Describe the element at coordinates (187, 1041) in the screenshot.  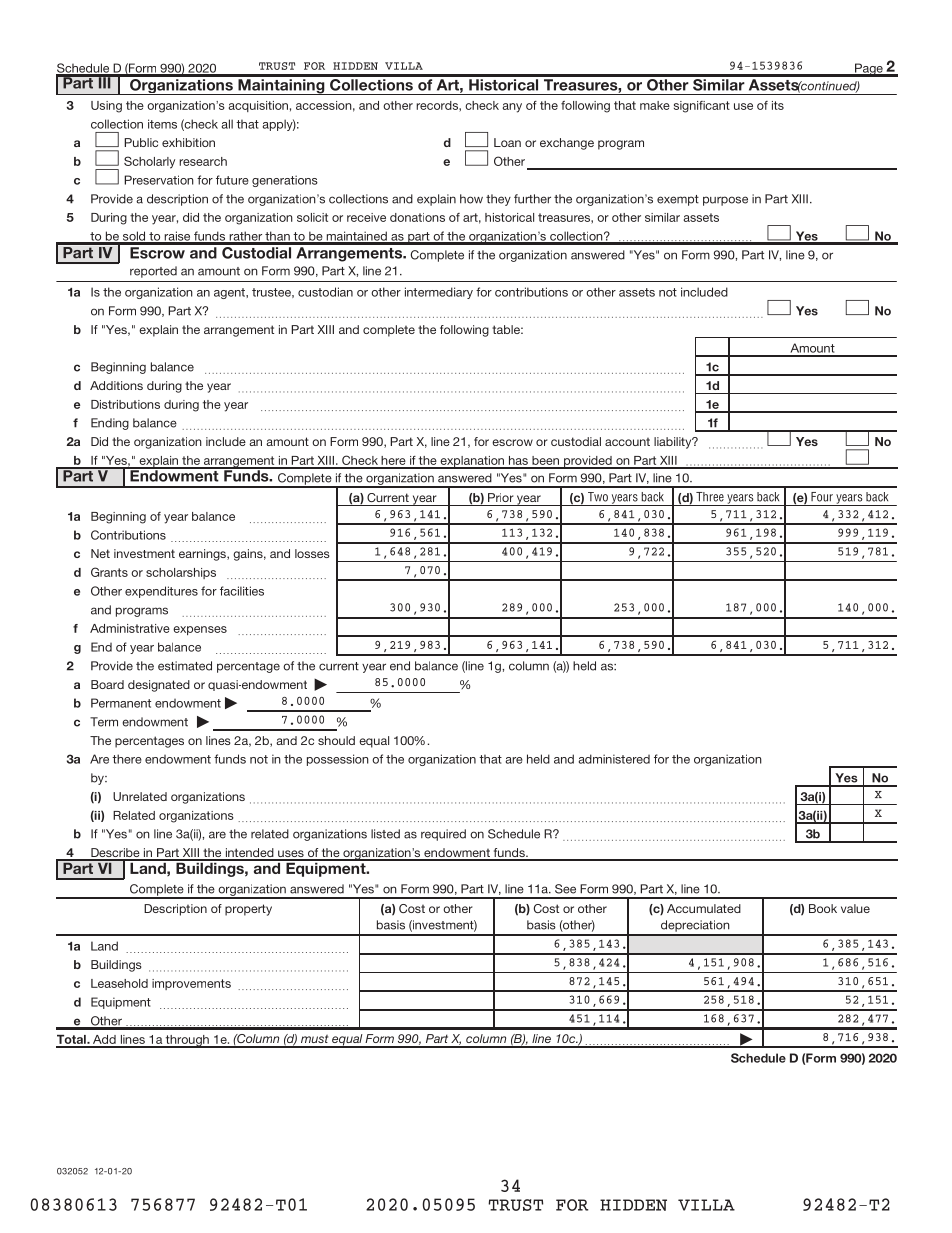
I see `through` at that location.
